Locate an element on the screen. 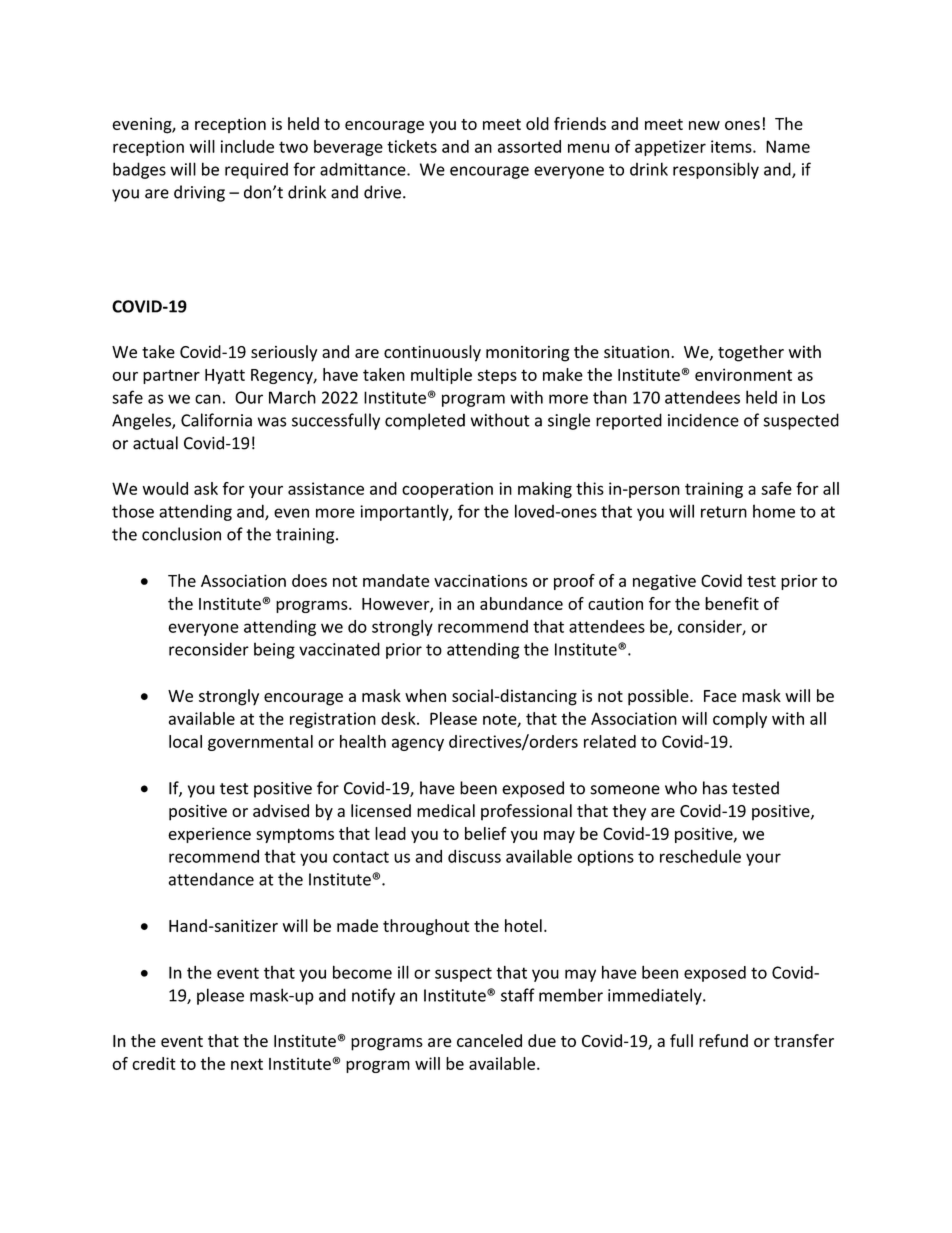  agency is located at coordinates (418, 744).
